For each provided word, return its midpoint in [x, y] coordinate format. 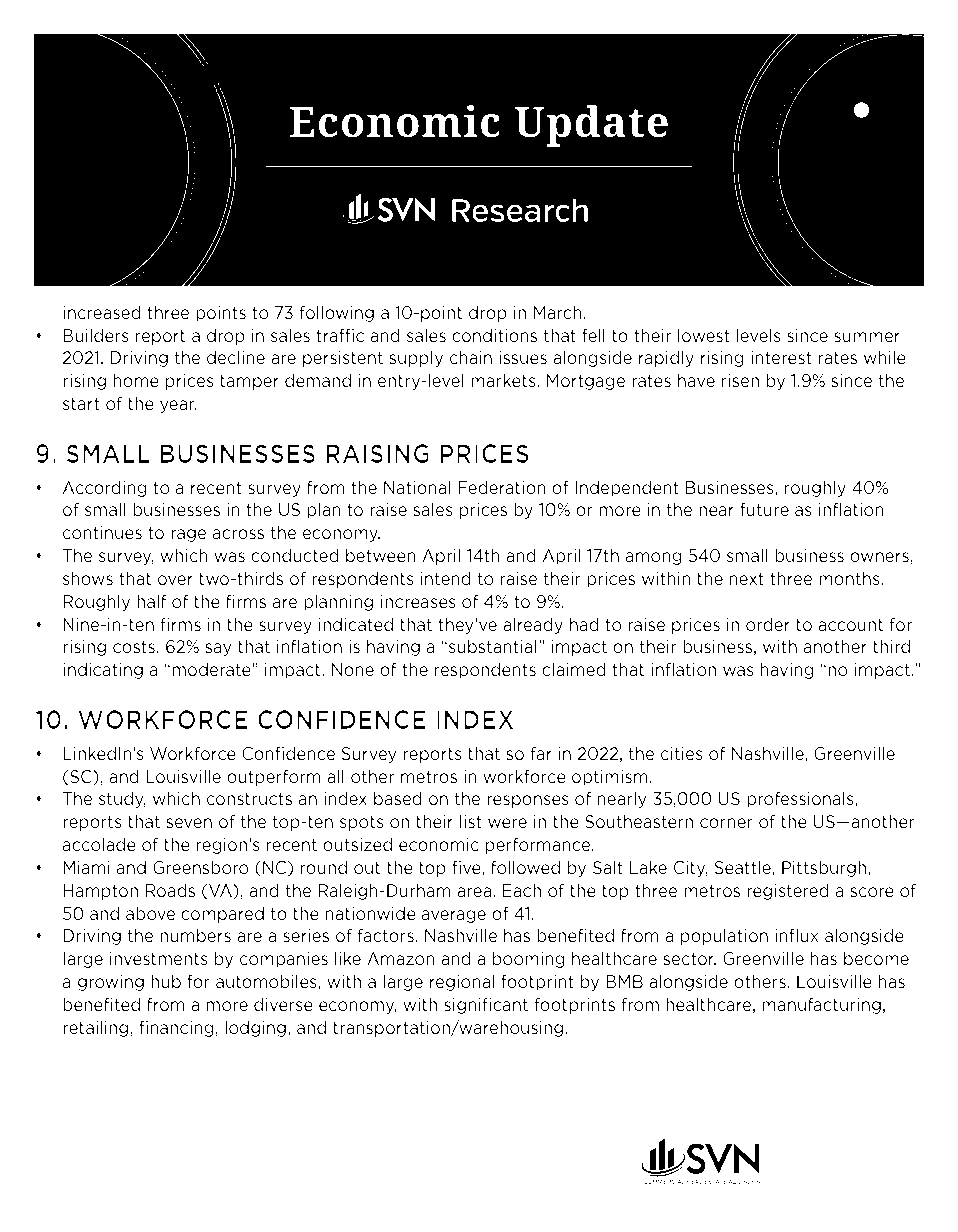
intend [445, 578]
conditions [494, 335]
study [122, 799]
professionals [801, 799]
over [175, 580]
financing [177, 1028]
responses [528, 801]
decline [236, 357]
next [746, 579]
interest [781, 358]
